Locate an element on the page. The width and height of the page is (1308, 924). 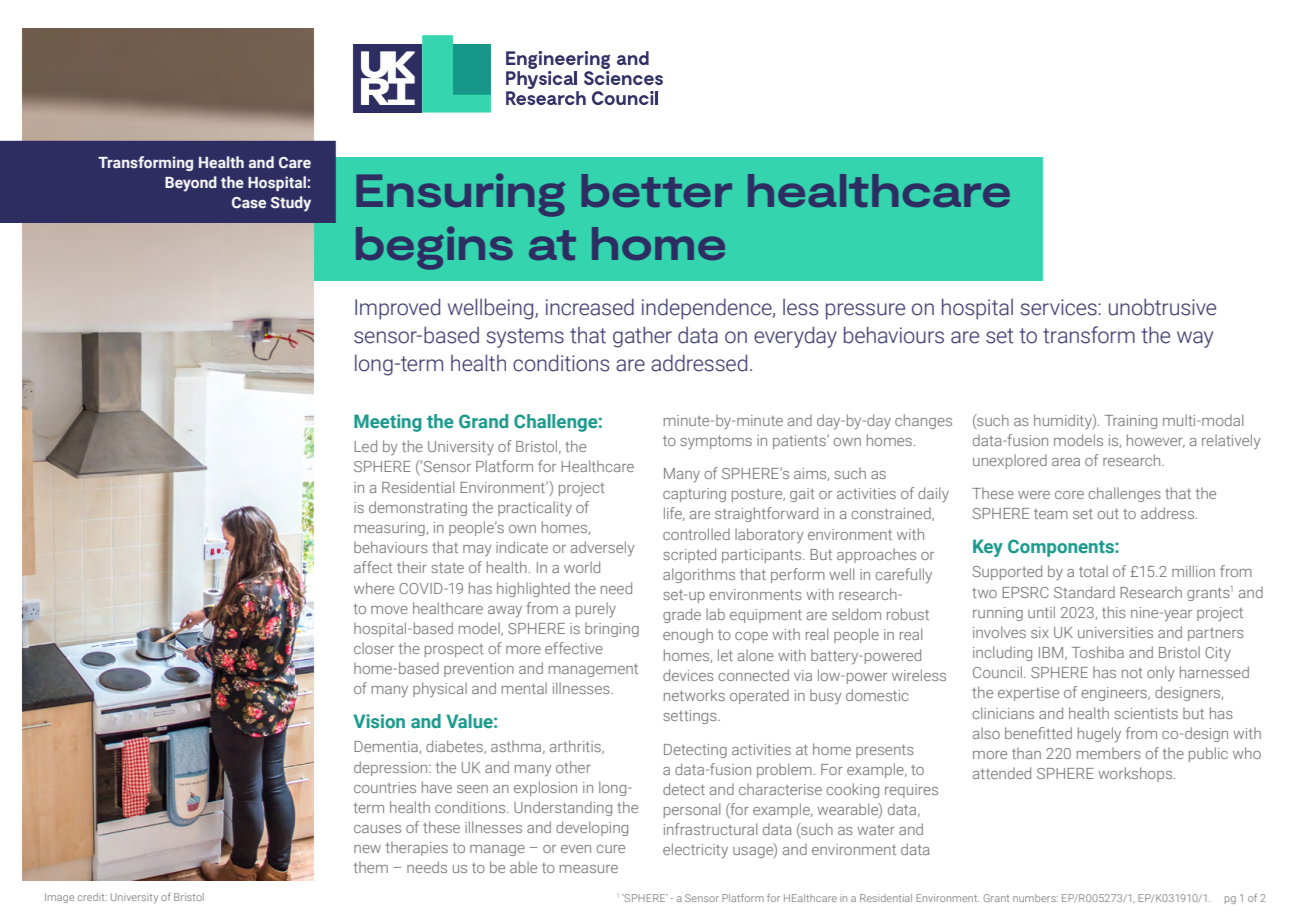
better is located at coordinates (657, 190).
